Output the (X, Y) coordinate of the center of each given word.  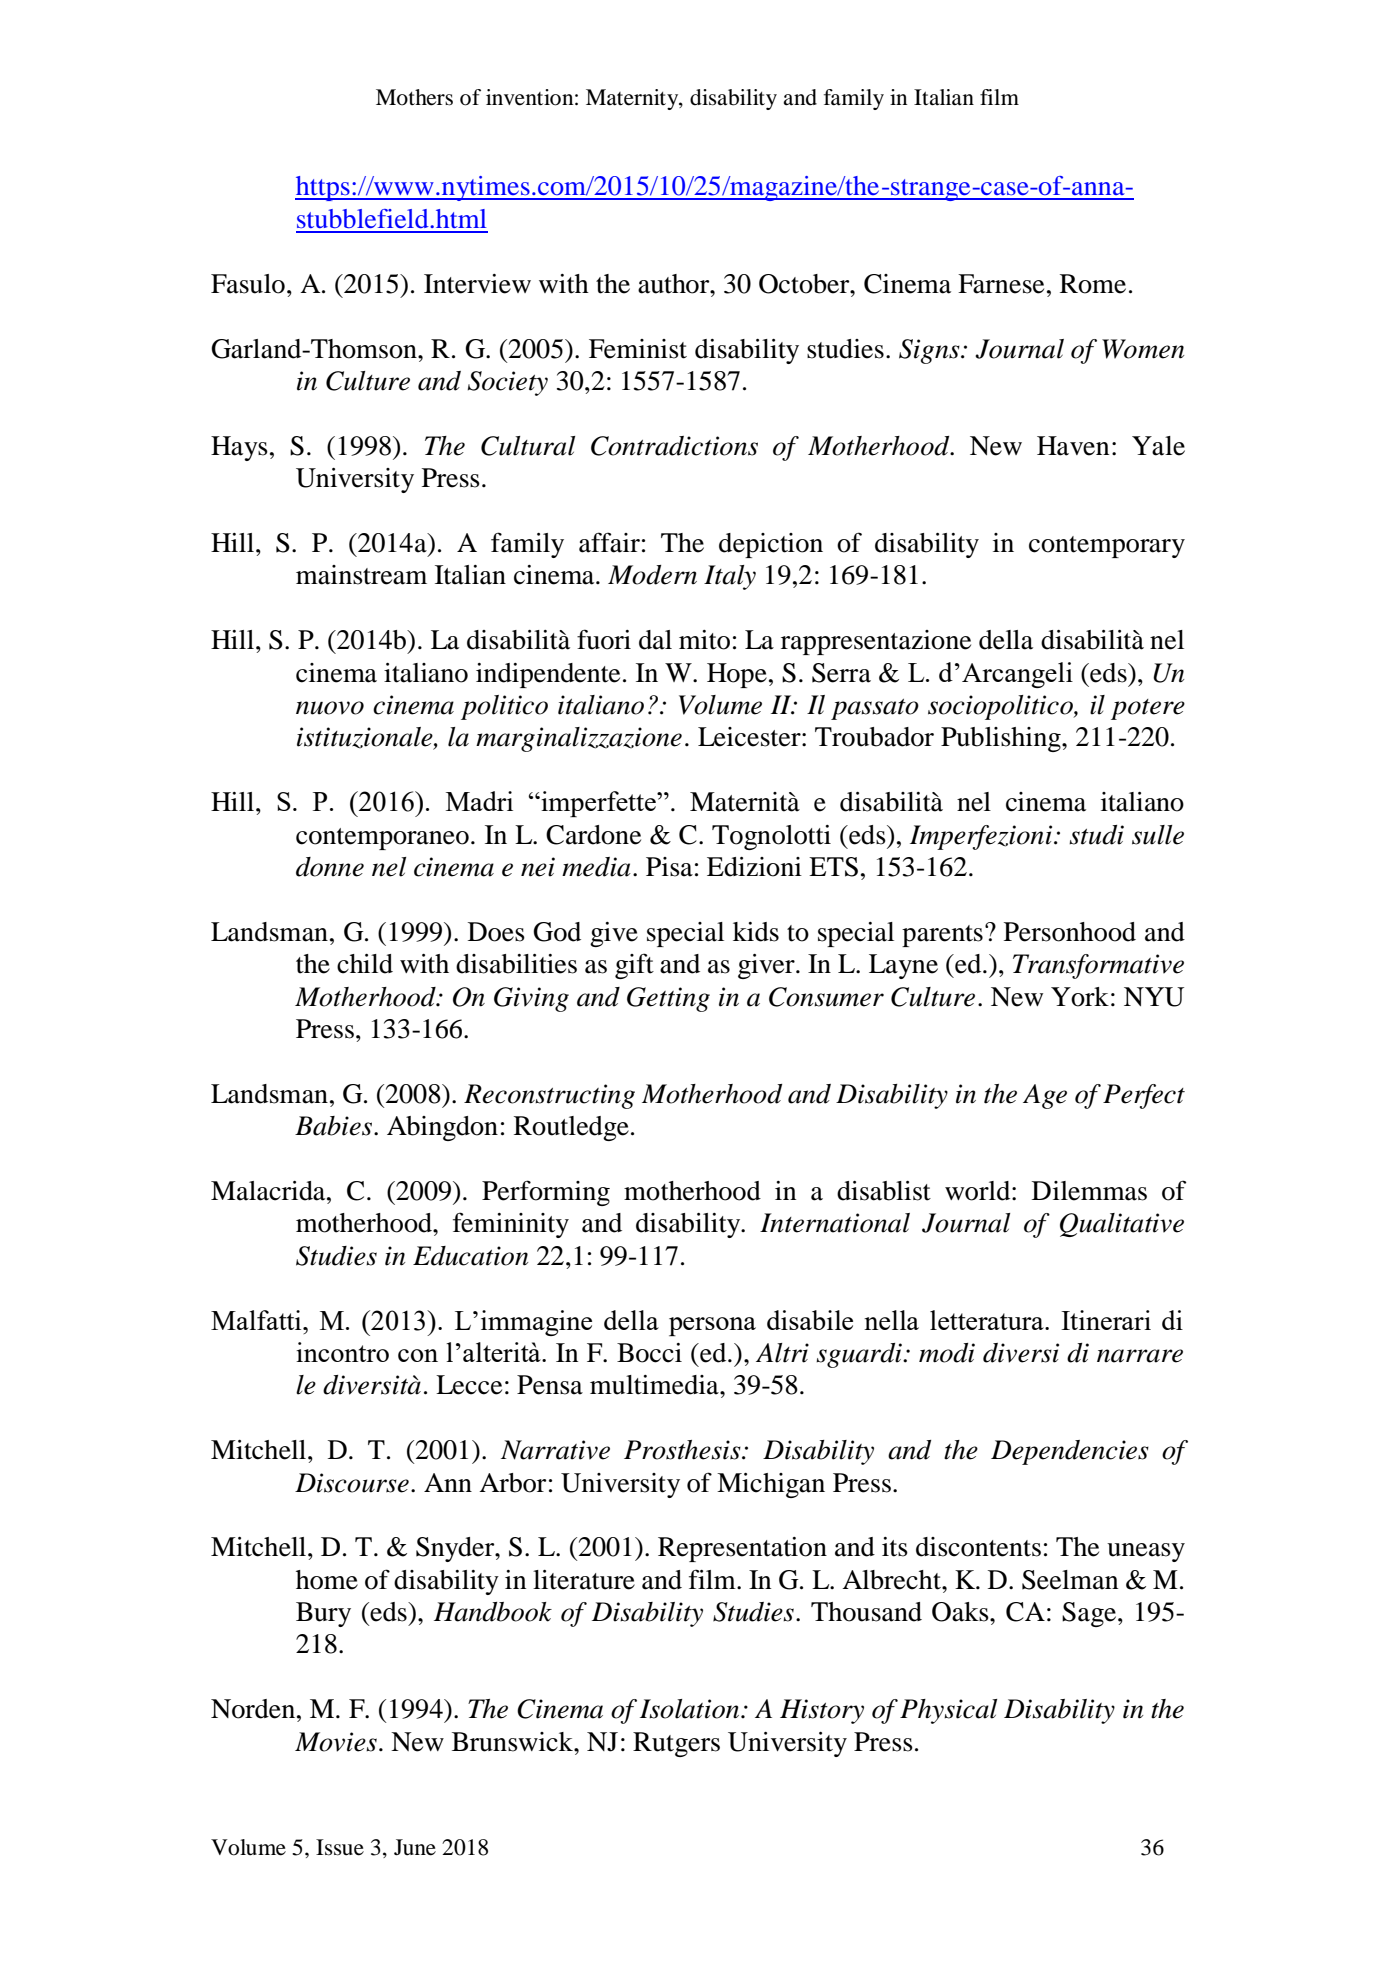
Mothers (414, 97)
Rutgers (676, 1744)
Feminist (638, 349)
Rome (1093, 284)
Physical (948, 1711)
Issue (340, 1847)
